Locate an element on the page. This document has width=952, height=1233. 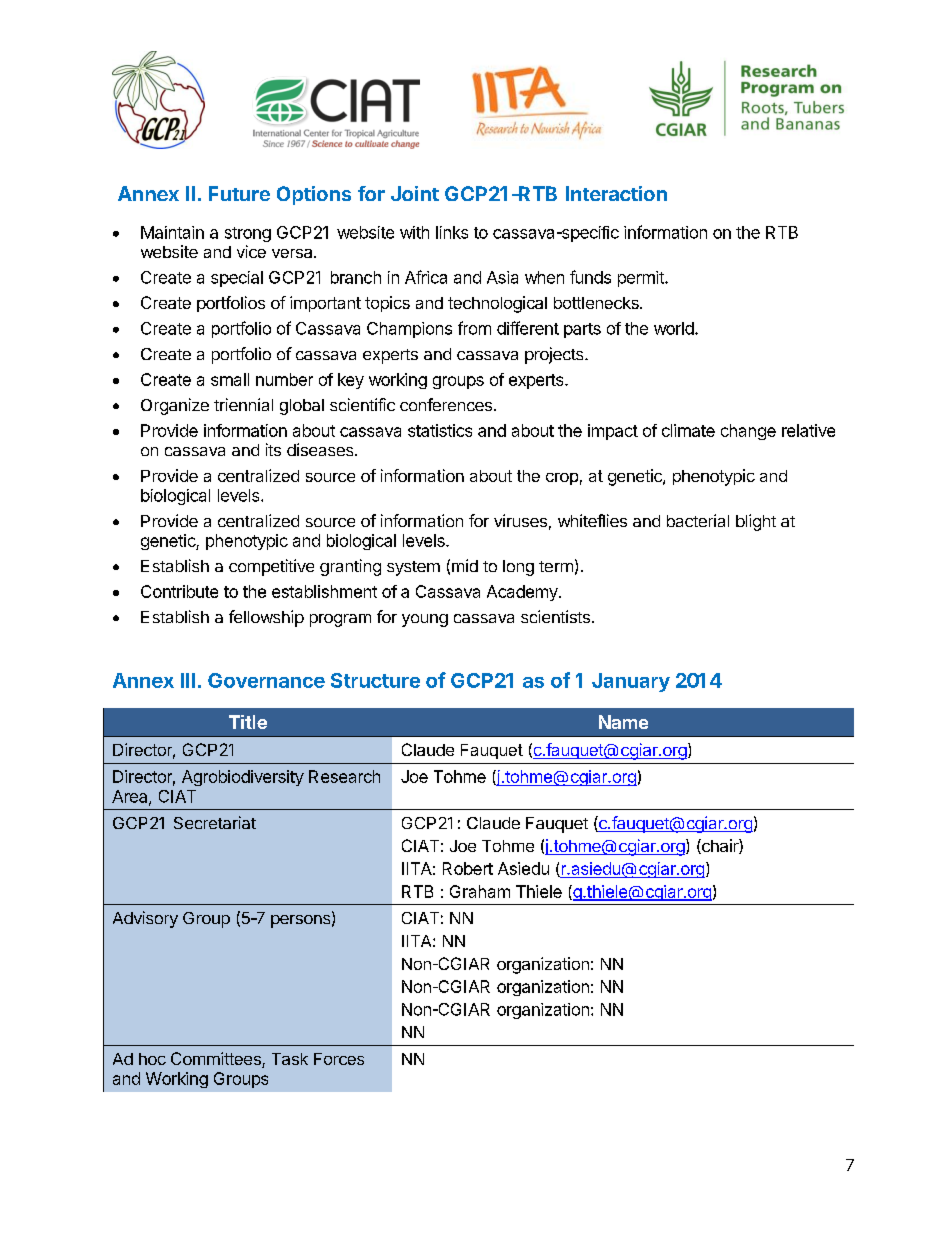
change is located at coordinates (748, 432).
